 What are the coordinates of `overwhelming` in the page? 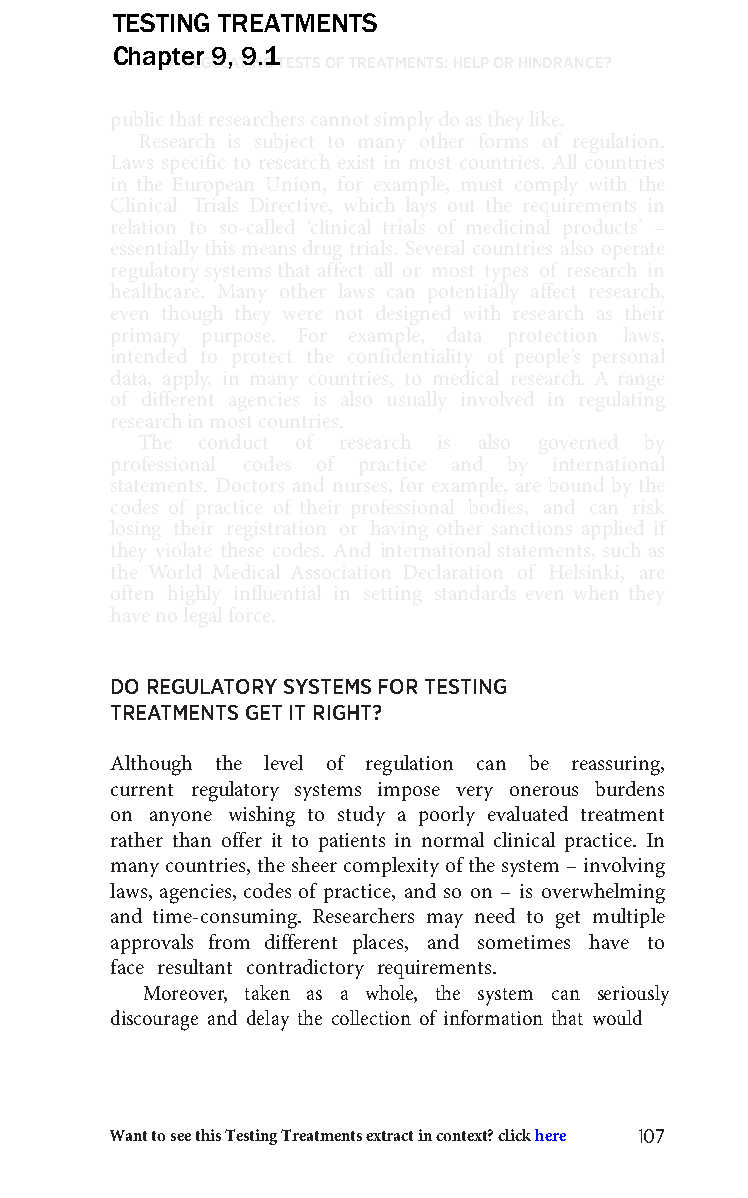 It's located at (603, 893).
